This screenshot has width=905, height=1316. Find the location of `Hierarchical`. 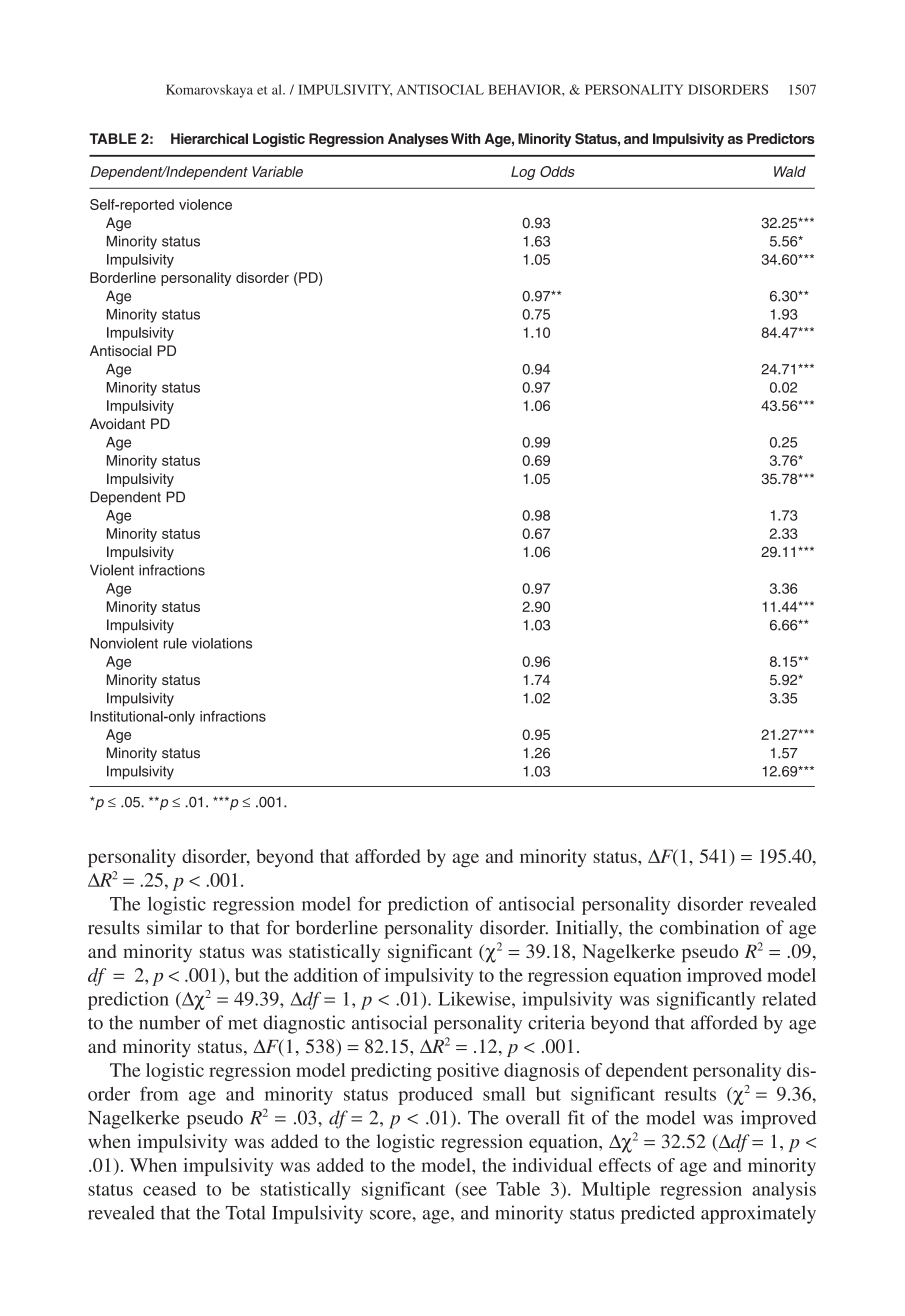

Hierarchical is located at coordinates (209, 138).
